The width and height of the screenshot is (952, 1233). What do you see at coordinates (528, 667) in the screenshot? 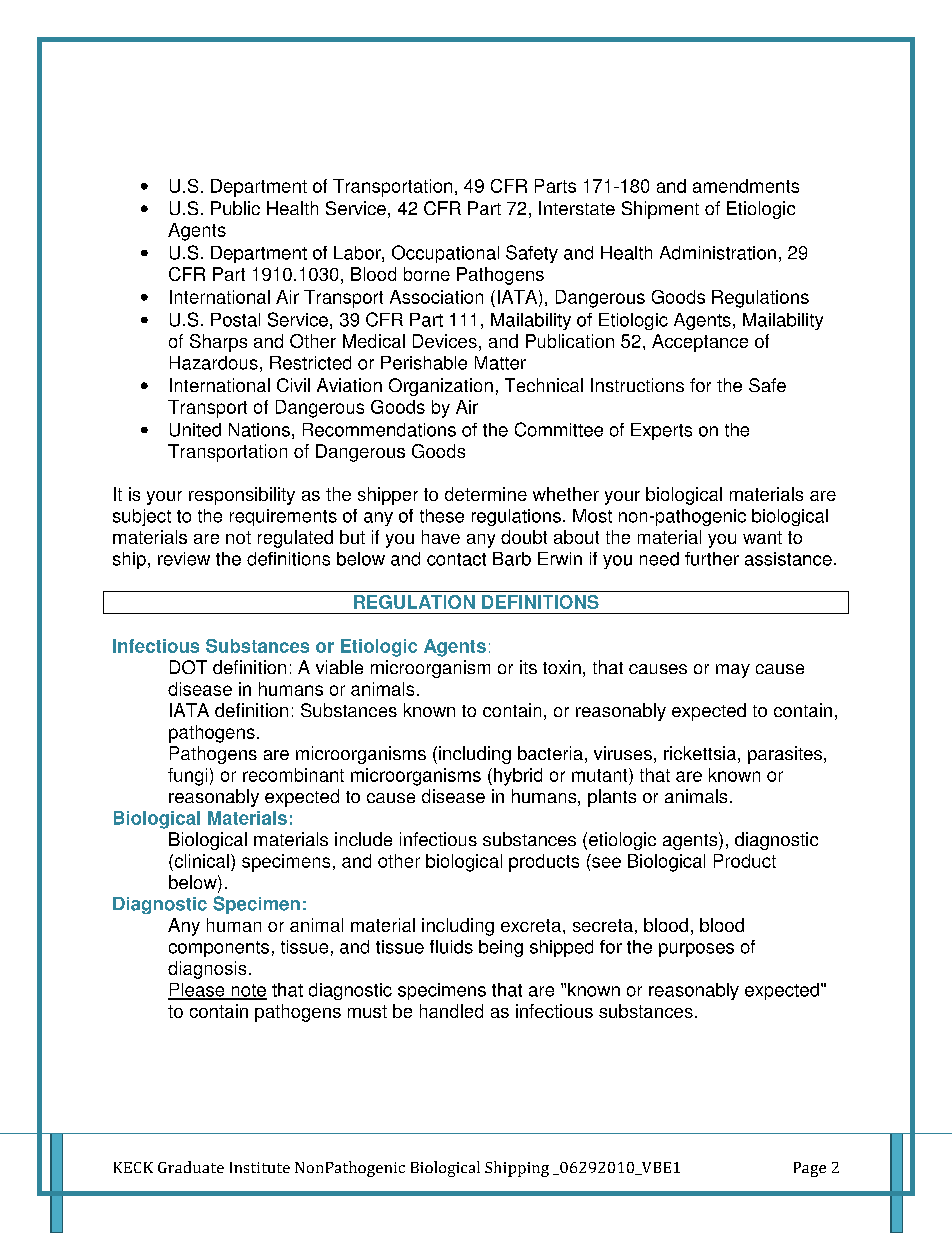
I see `its` at bounding box center [528, 667].
